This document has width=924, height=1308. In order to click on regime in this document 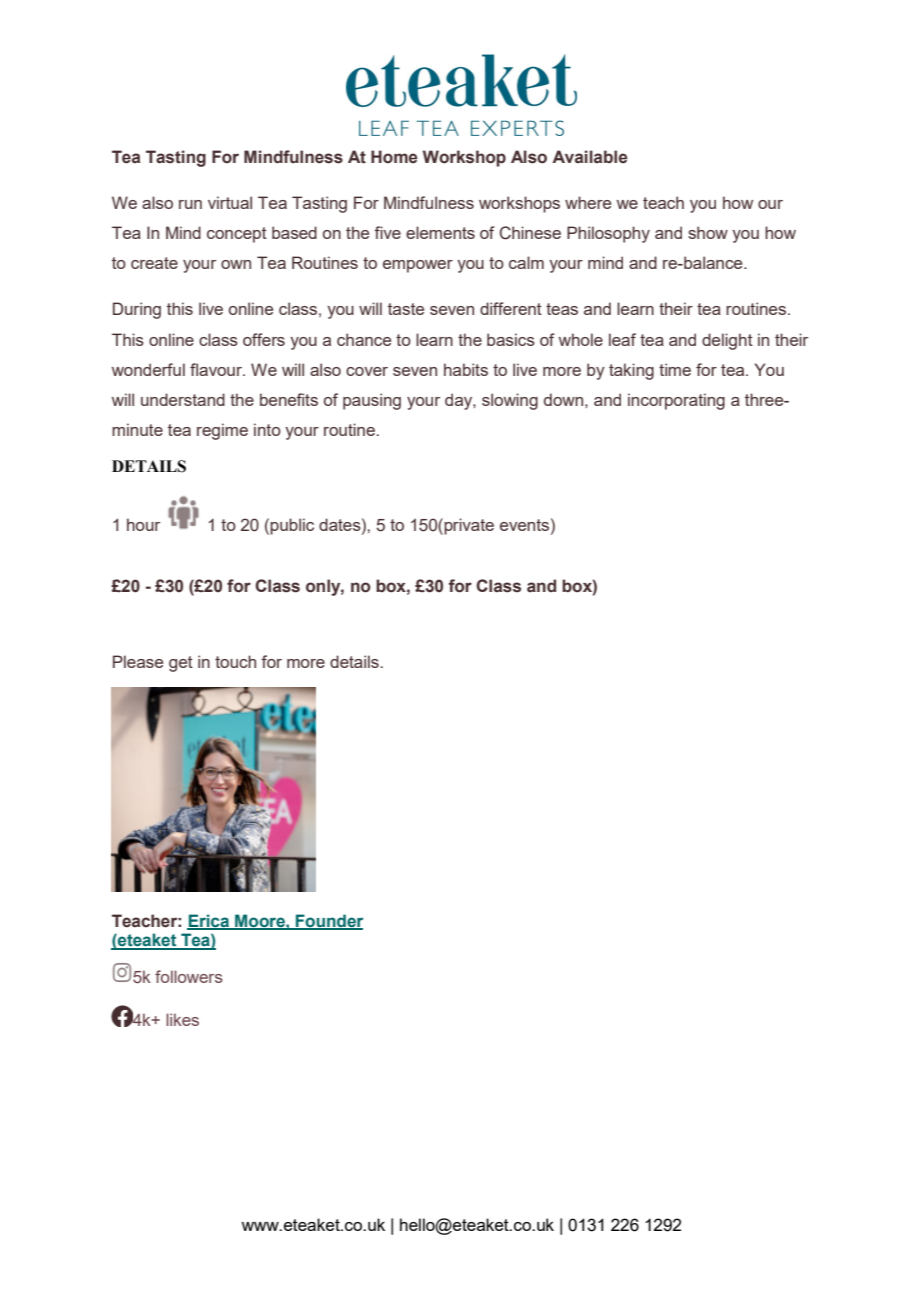, I will do `click(222, 431)`.
